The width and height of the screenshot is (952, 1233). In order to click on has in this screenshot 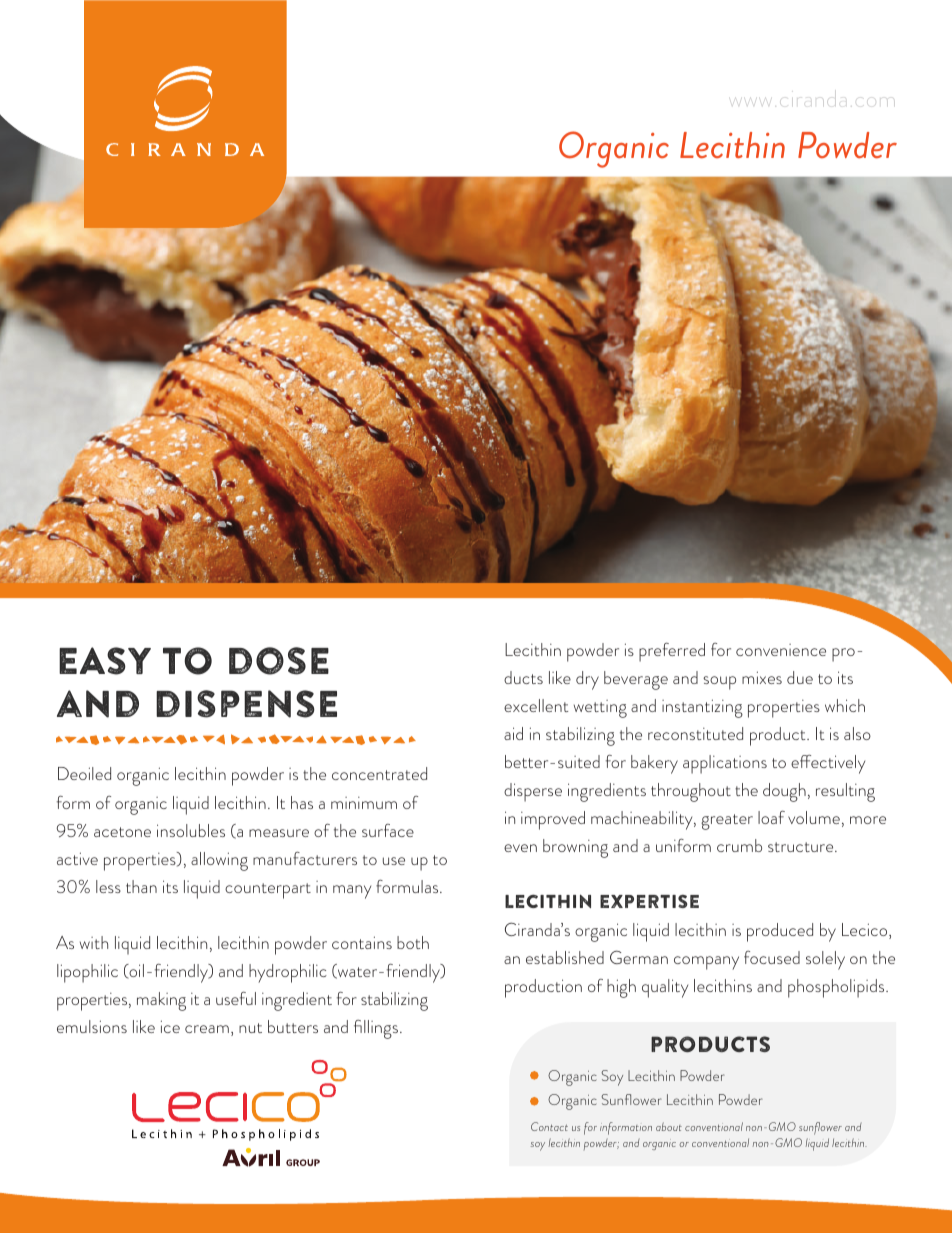, I will do `click(302, 802)`.
